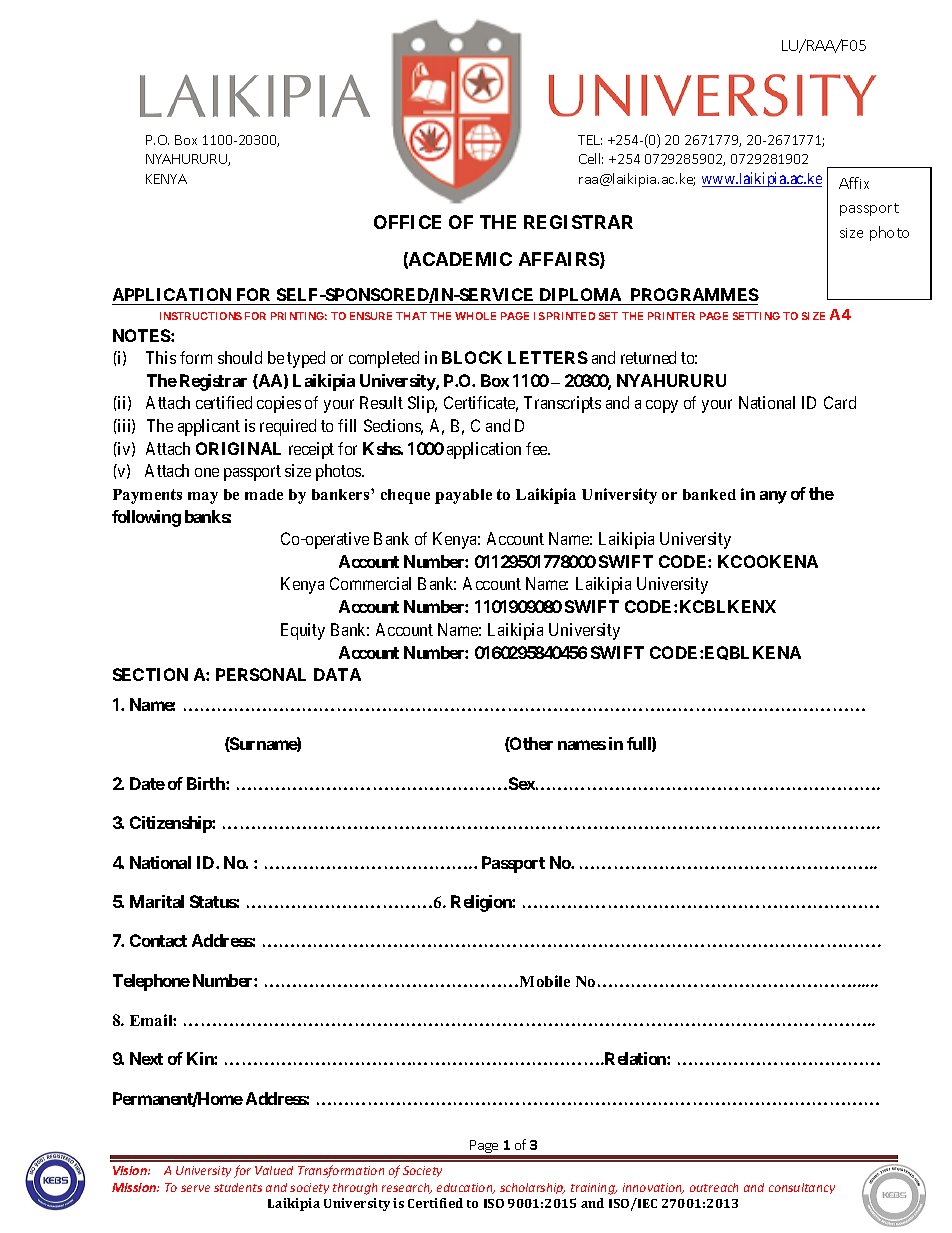  What do you see at coordinates (463, 496) in the document?
I see `payable` at bounding box center [463, 496].
